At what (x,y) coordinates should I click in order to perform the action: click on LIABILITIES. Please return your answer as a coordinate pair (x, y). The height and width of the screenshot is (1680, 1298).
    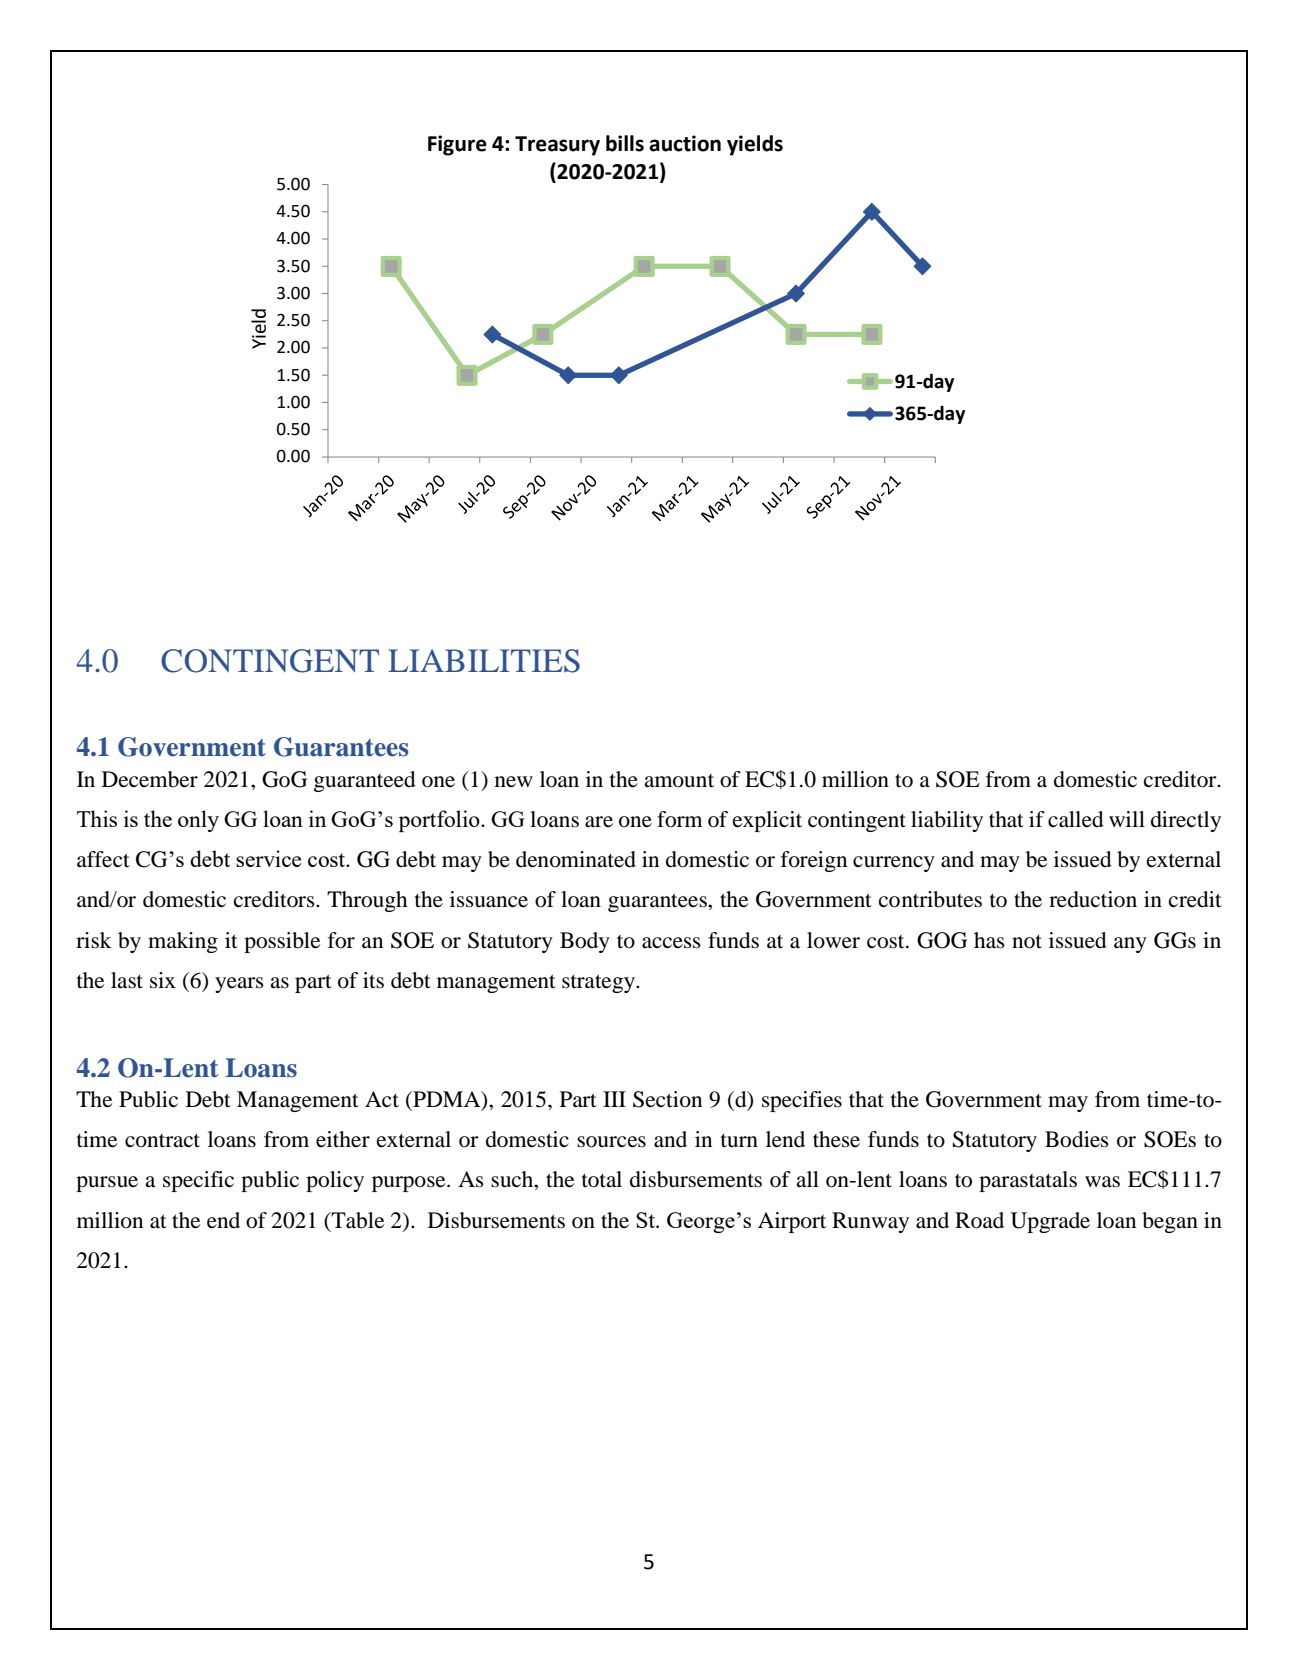
    Looking at the image, I should click on (484, 661).
